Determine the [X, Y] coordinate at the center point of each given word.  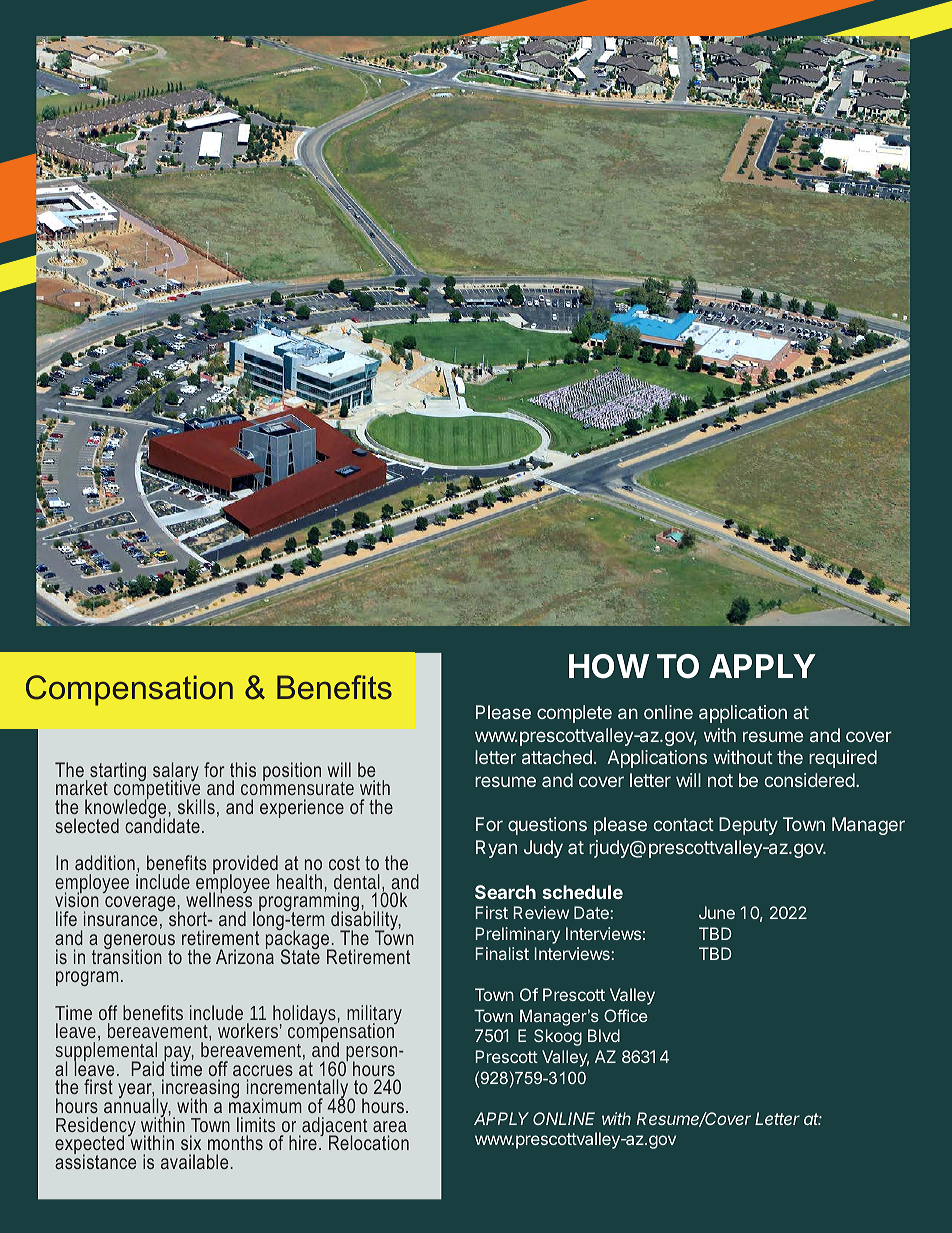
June [717, 912]
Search [505, 892]
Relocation [369, 1142]
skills [196, 806]
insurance [122, 917]
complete [574, 714]
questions [547, 826]
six [191, 1142]
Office [626, 1015]
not [720, 780]
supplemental [106, 1052]
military [374, 1016]
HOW [609, 666]
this [243, 769]
